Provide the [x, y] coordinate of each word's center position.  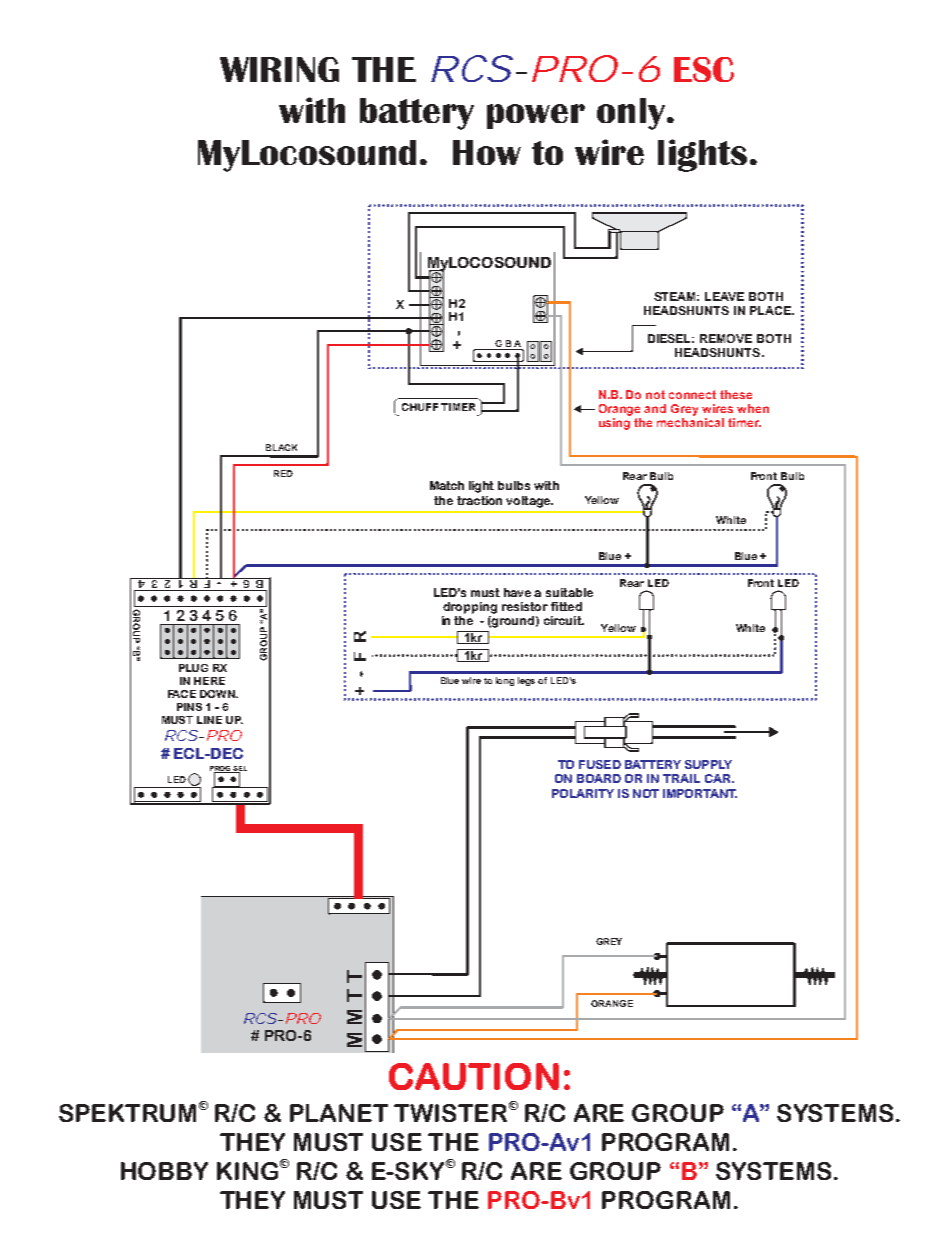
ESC [704, 69]
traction [479, 500]
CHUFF [420, 407]
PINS [189, 707]
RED [283, 473]
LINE [209, 720]
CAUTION [474, 1076]
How [487, 152]
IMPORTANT [700, 793]
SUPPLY [708, 764]
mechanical [690, 421]
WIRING [279, 69]
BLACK [281, 447]
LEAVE [724, 296]
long [505, 681]
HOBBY [164, 1171]
